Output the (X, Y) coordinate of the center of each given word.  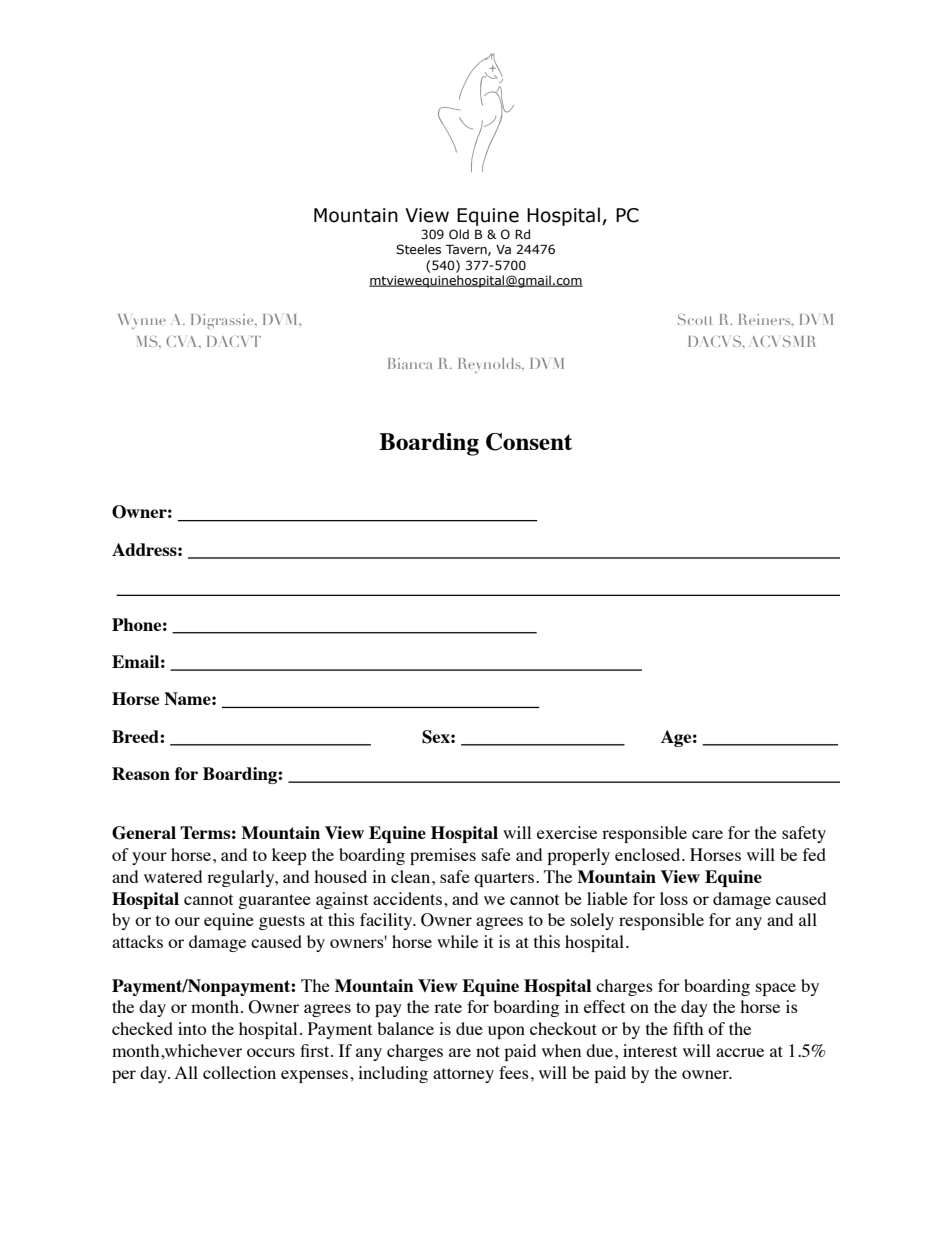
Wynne (142, 321)
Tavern (467, 250)
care (707, 834)
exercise (567, 832)
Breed (136, 736)
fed (814, 854)
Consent (529, 442)
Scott (695, 319)
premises (443, 856)
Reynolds (490, 365)
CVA (183, 341)
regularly (242, 878)
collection (239, 1072)
